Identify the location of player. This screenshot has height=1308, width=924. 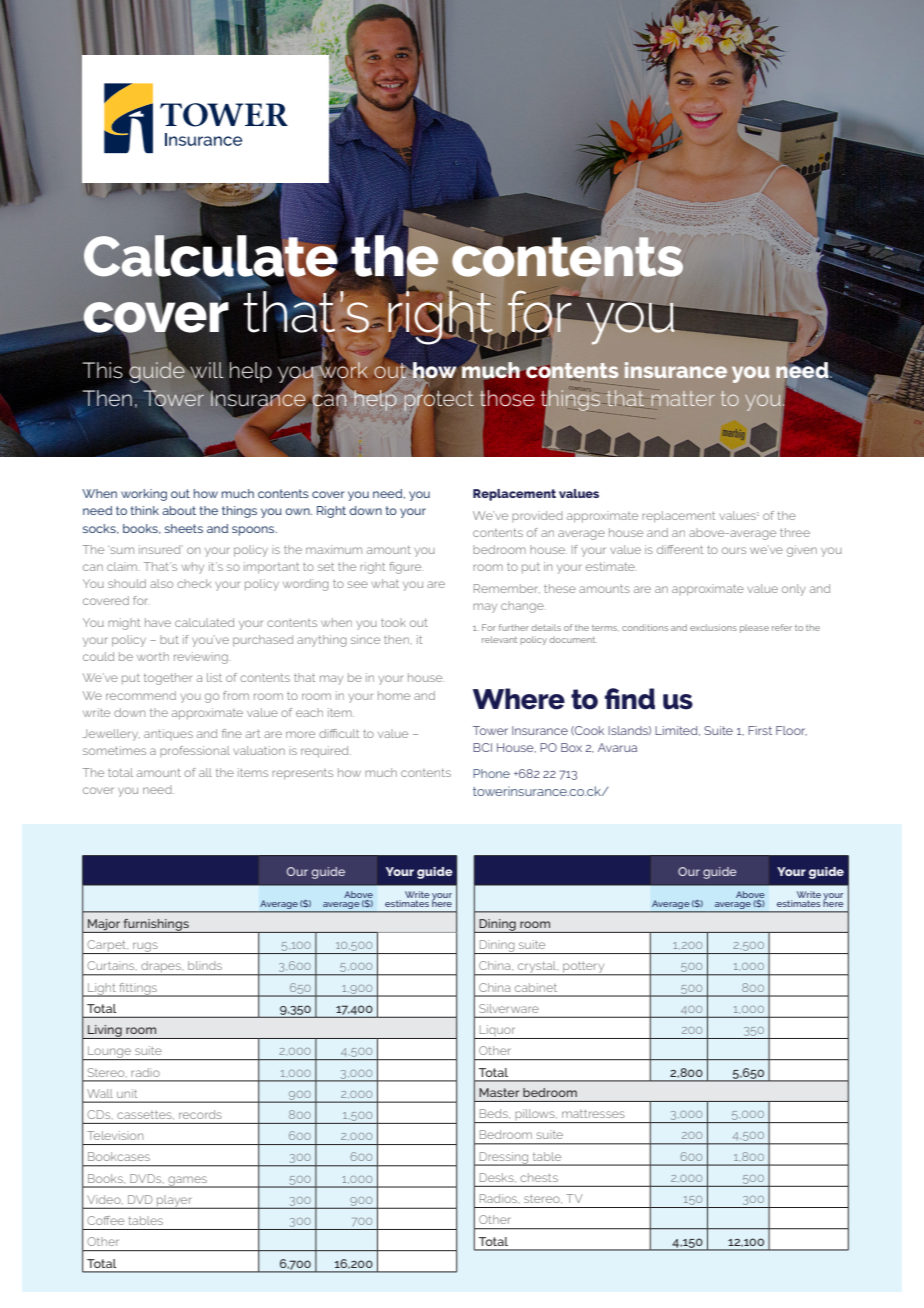
(175, 1202).
